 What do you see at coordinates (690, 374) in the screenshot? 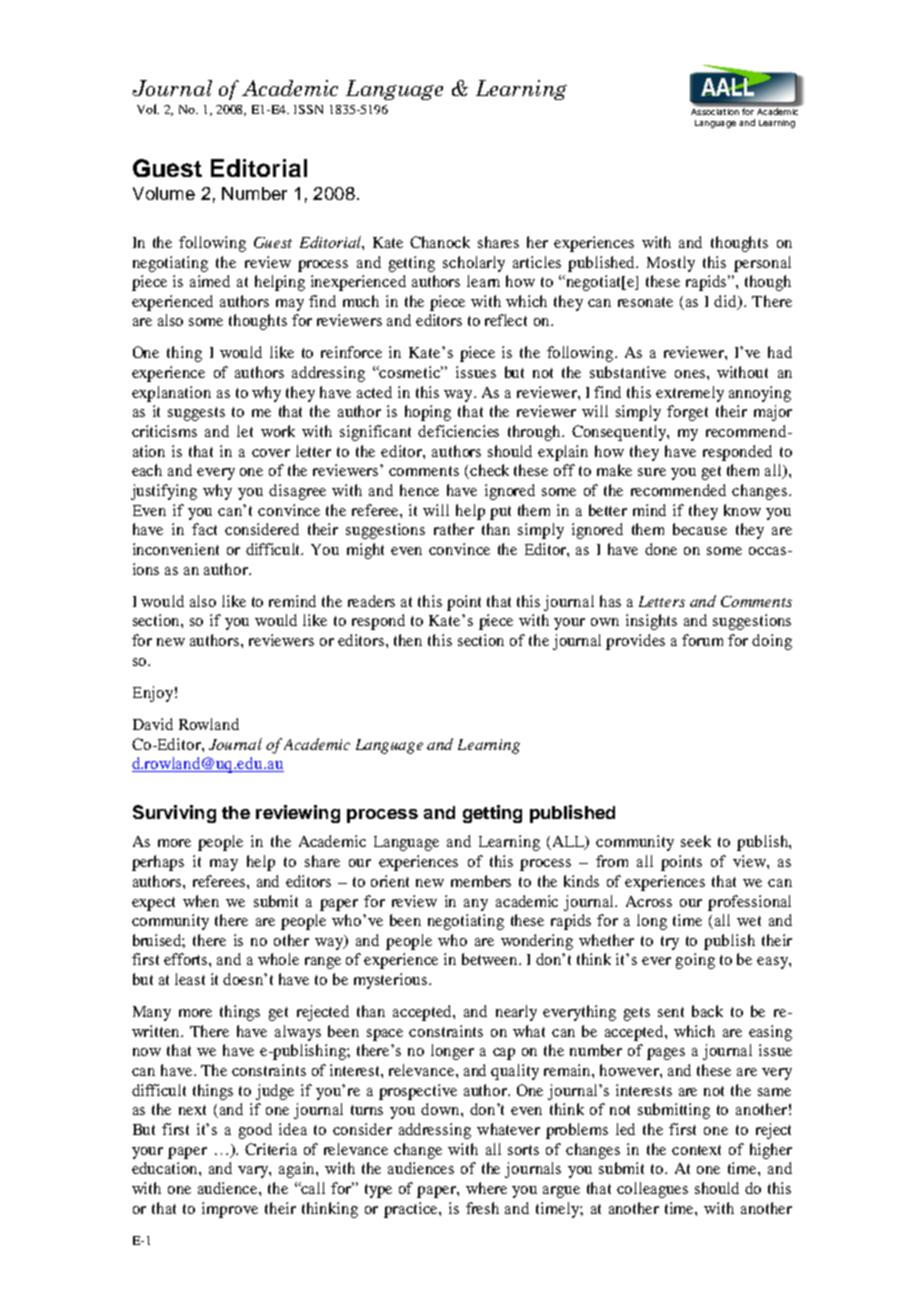
I see `ones` at bounding box center [690, 374].
